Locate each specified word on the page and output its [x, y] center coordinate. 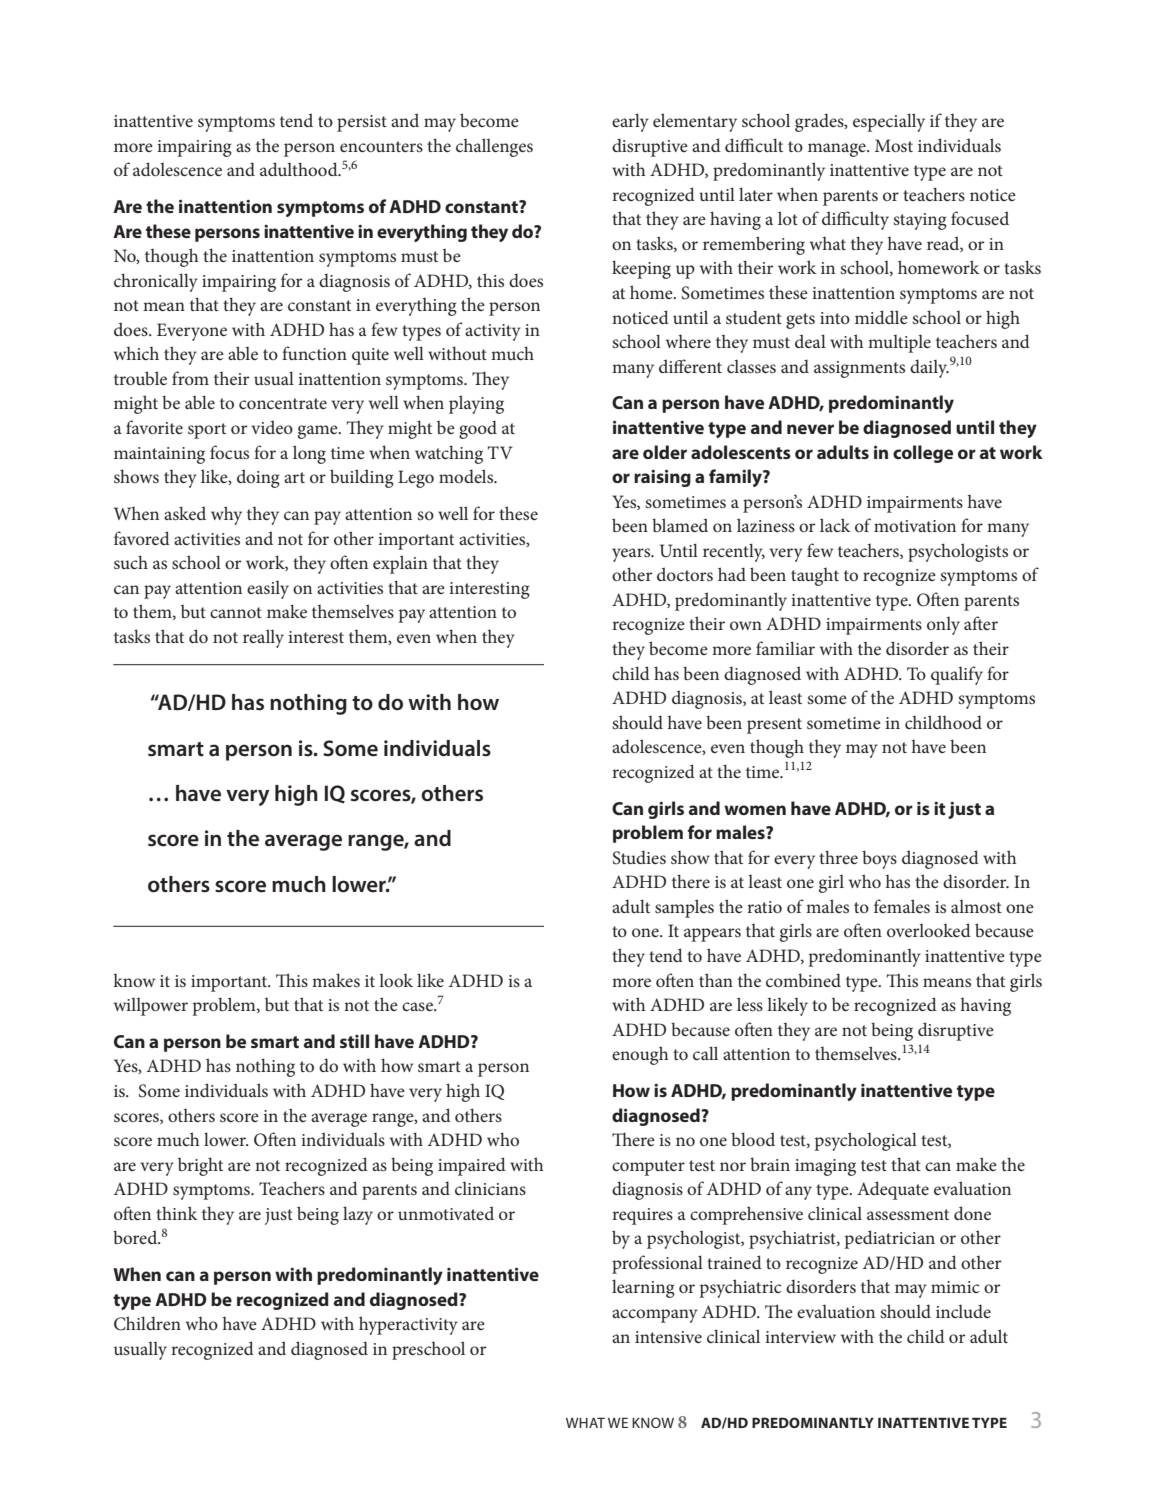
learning [643, 1288]
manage [838, 150]
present [774, 726]
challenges [494, 147]
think [177, 1213]
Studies [639, 857]
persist [362, 123]
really [263, 638]
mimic [955, 1287]
